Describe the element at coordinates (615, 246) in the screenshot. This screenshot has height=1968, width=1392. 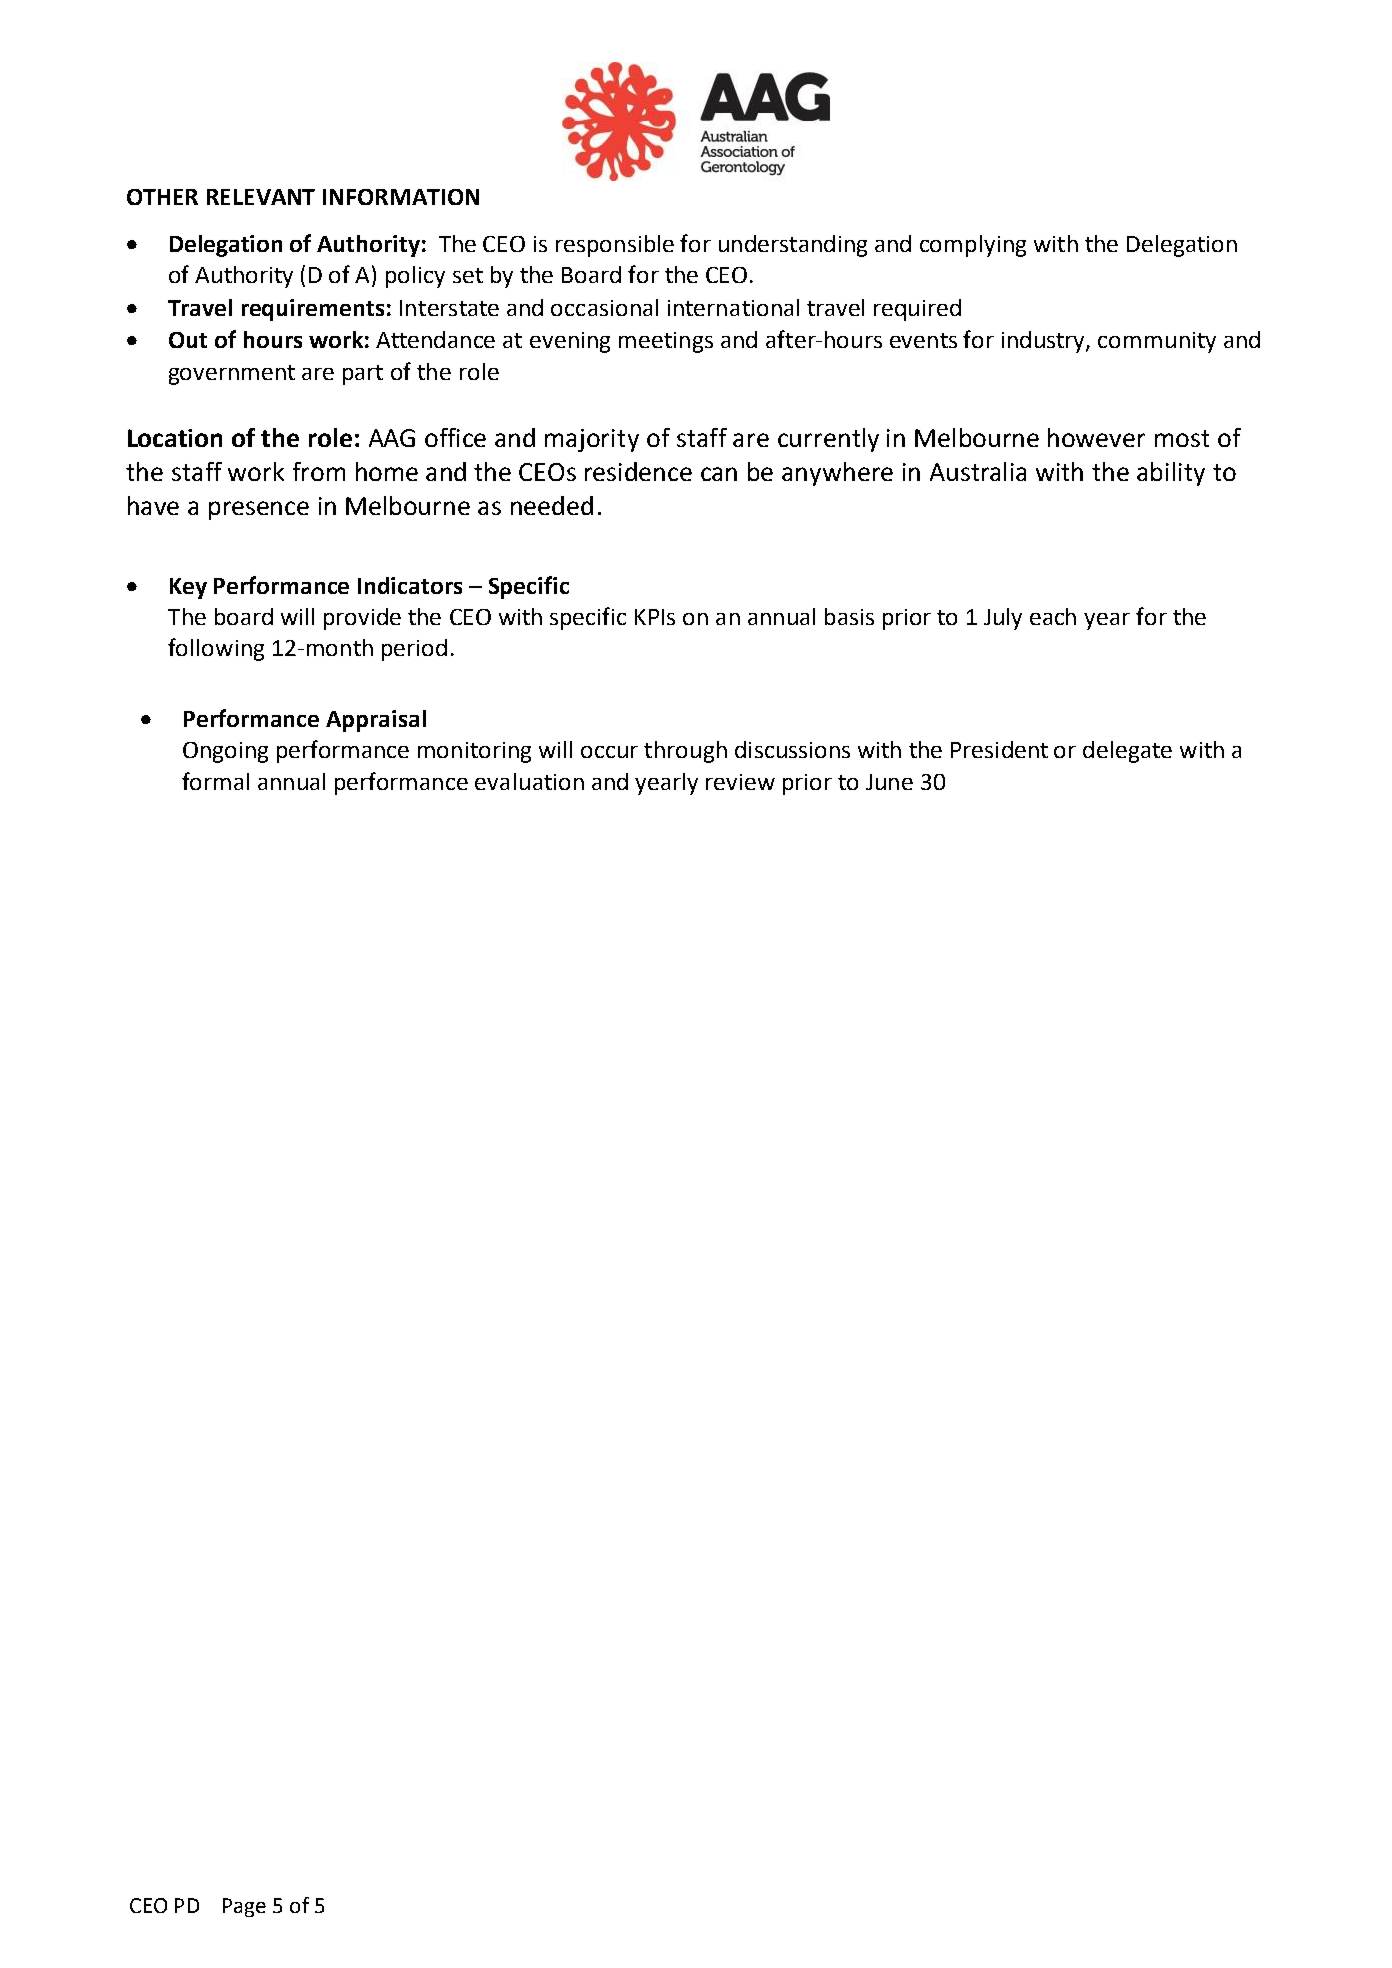
I see `responsible` at that location.
